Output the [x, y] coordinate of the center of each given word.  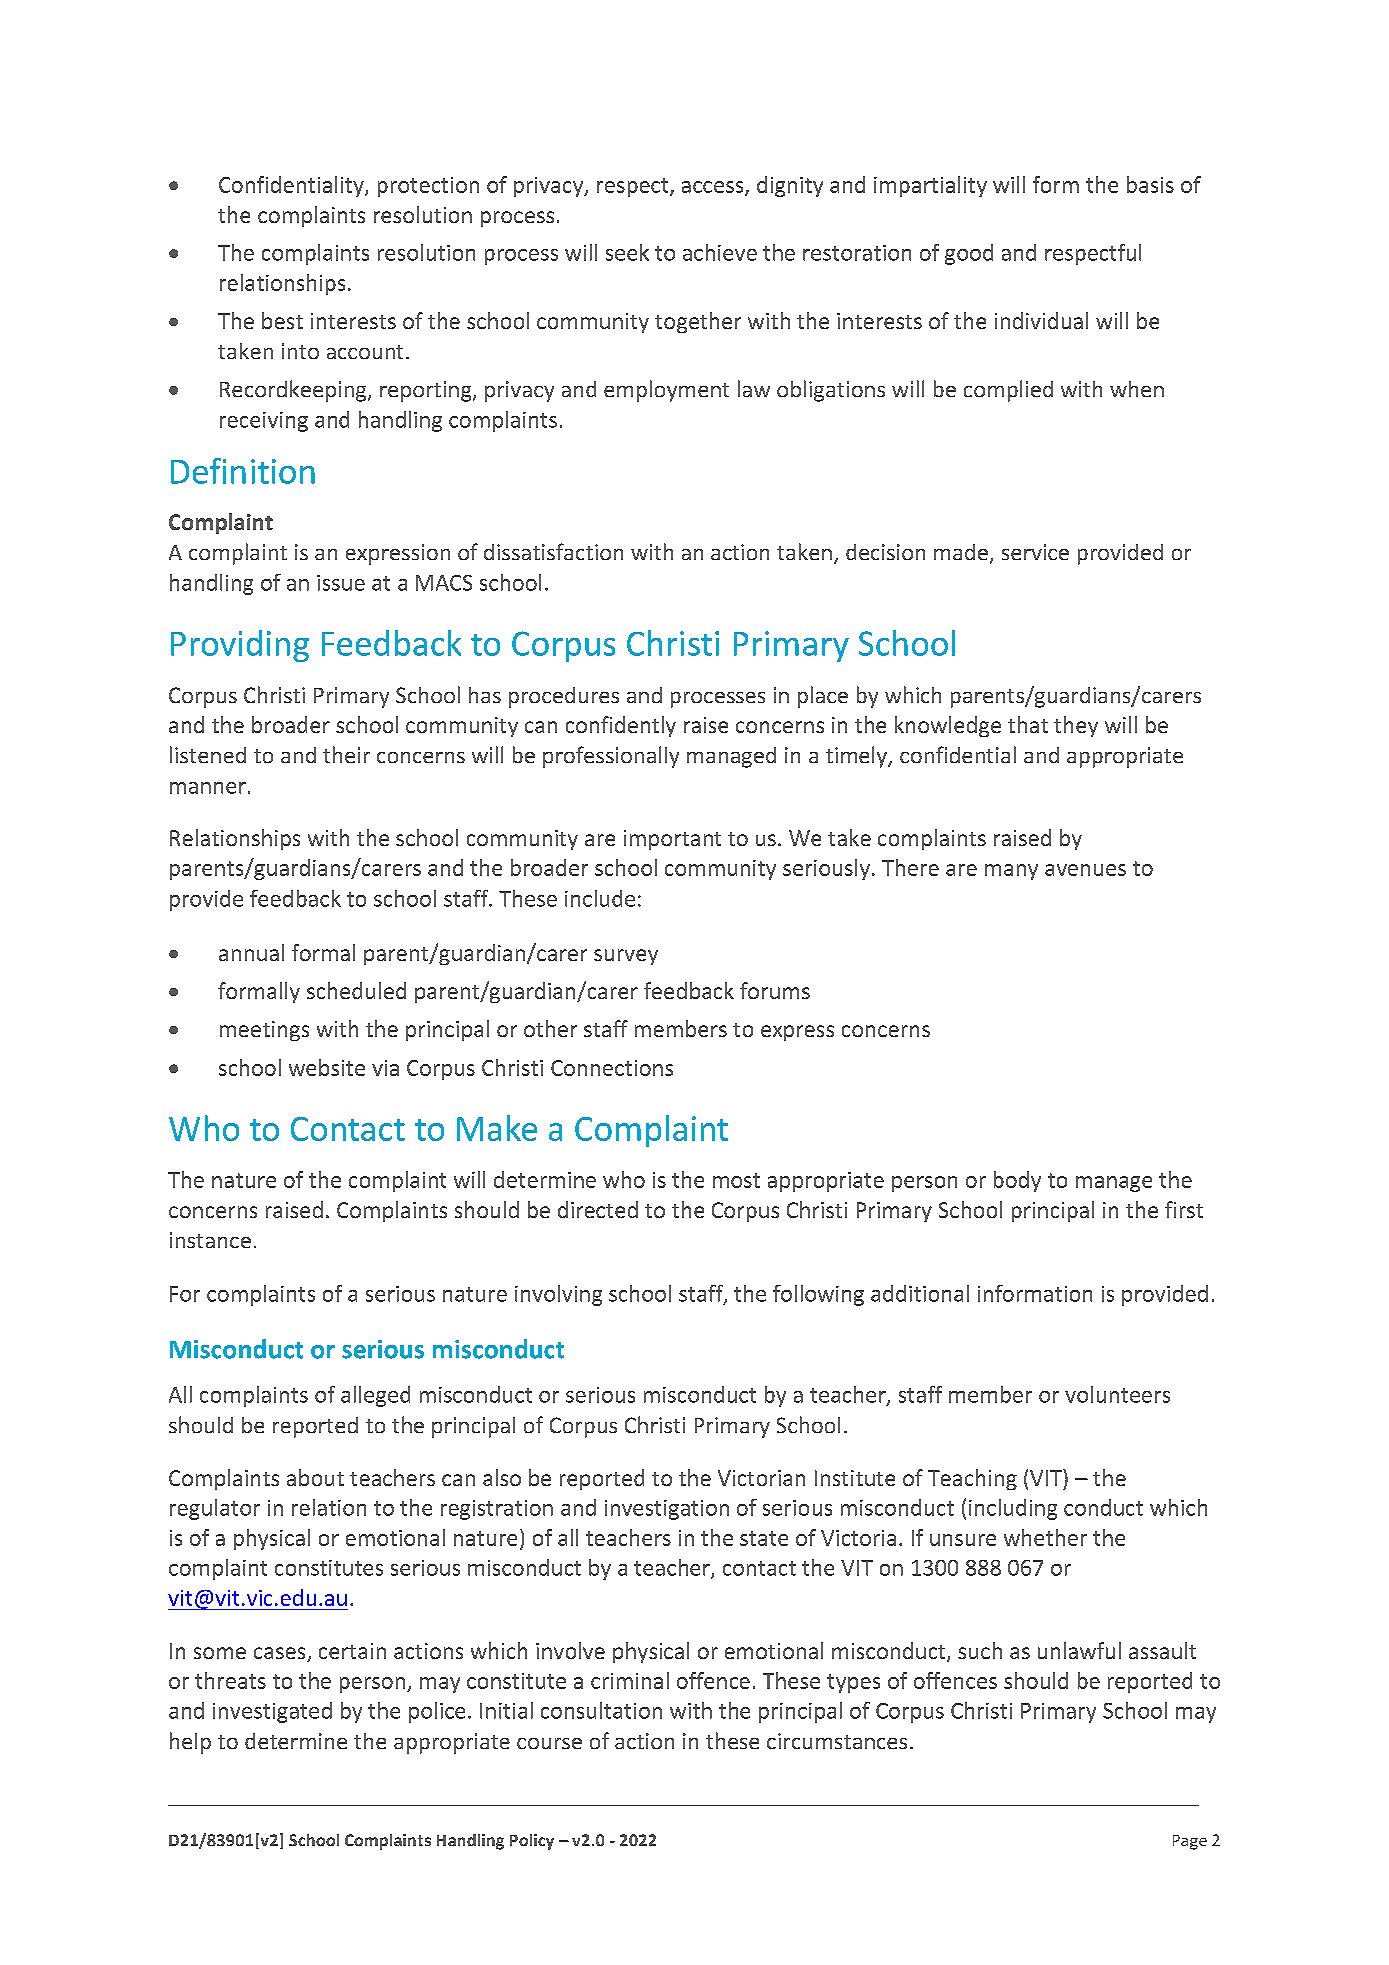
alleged [375, 1396]
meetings [264, 1031]
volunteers [1117, 1394]
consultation [601, 1710]
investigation [667, 1510]
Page [1190, 1842]
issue [341, 583]
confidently [621, 726]
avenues [1085, 870]
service [1035, 552]
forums [775, 990]
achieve [720, 252]
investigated [272, 1712]
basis [1150, 184]
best [282, 320]
